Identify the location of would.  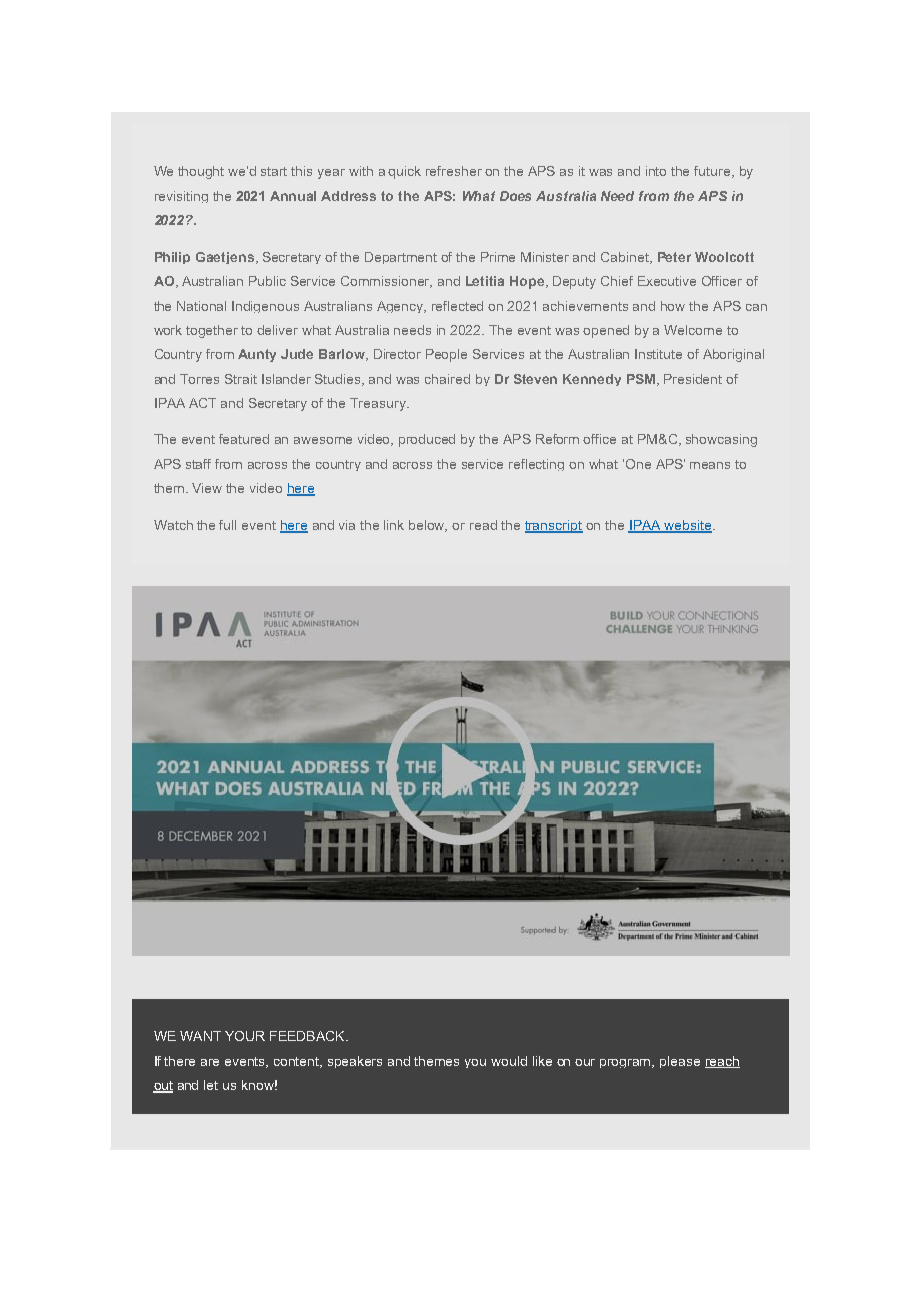
(509, 1061).
